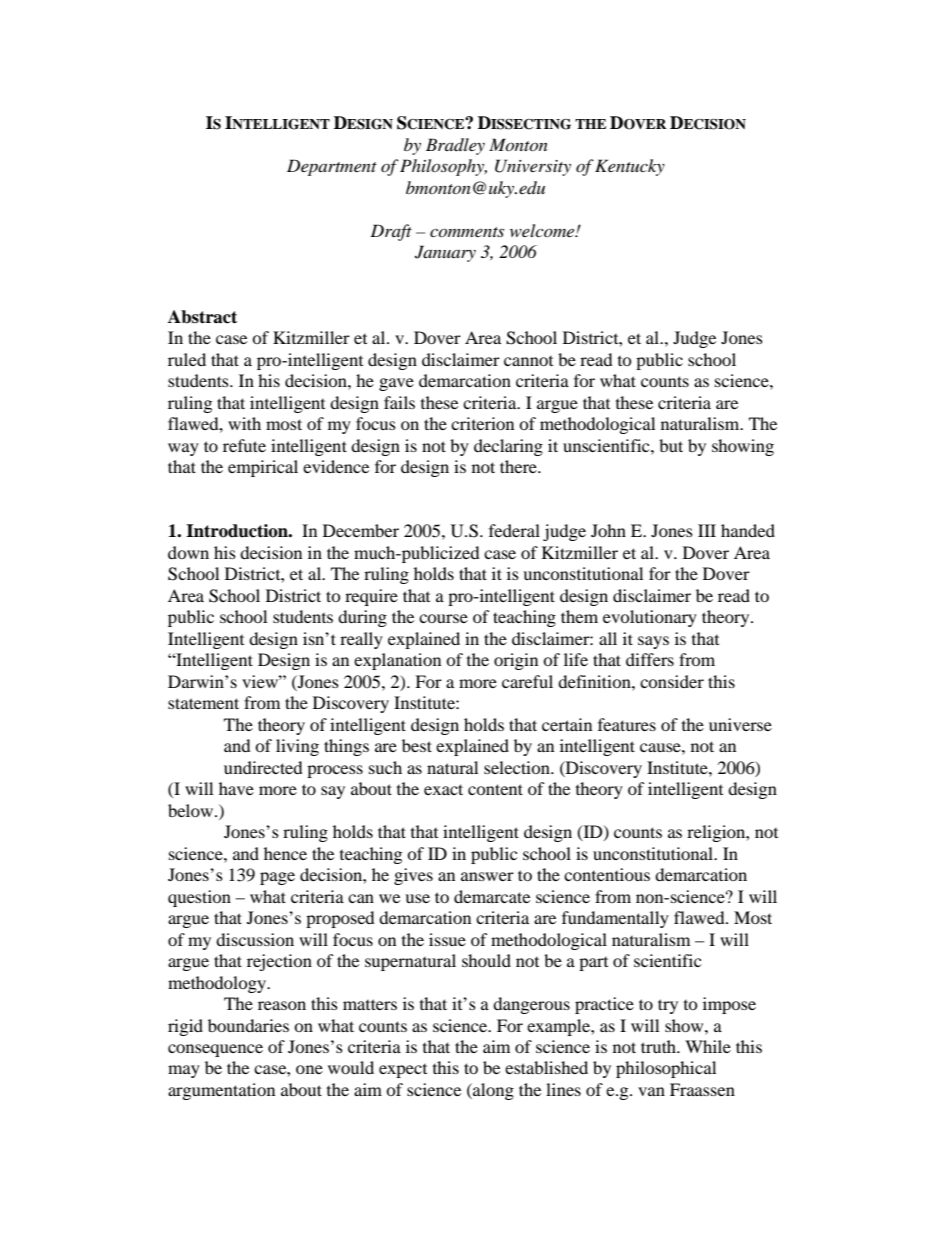  I want to click on exact, so click(443, 789).
